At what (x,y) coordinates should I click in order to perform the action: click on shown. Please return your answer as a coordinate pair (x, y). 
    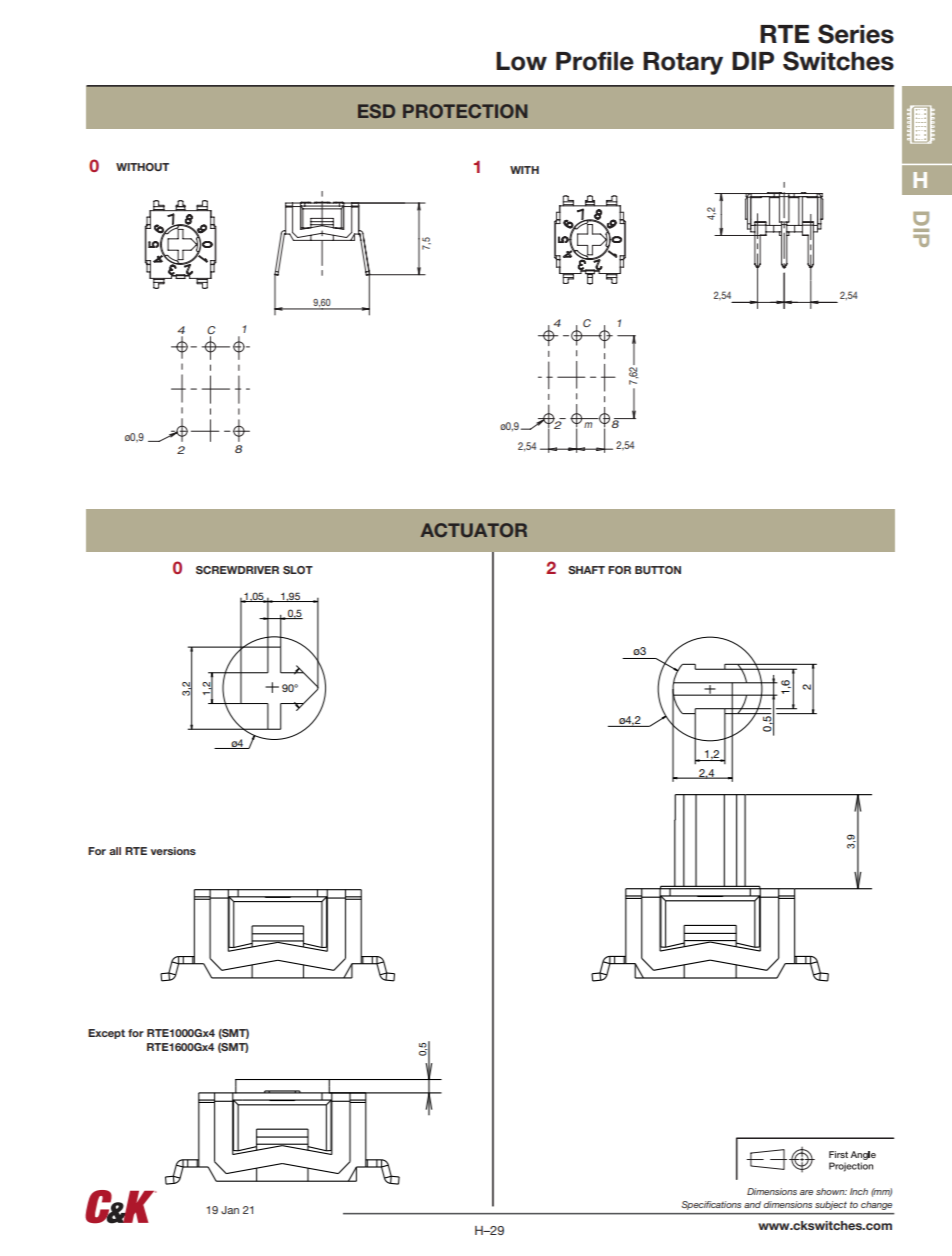
    Looking at the image, I should click on (831, 1191).
